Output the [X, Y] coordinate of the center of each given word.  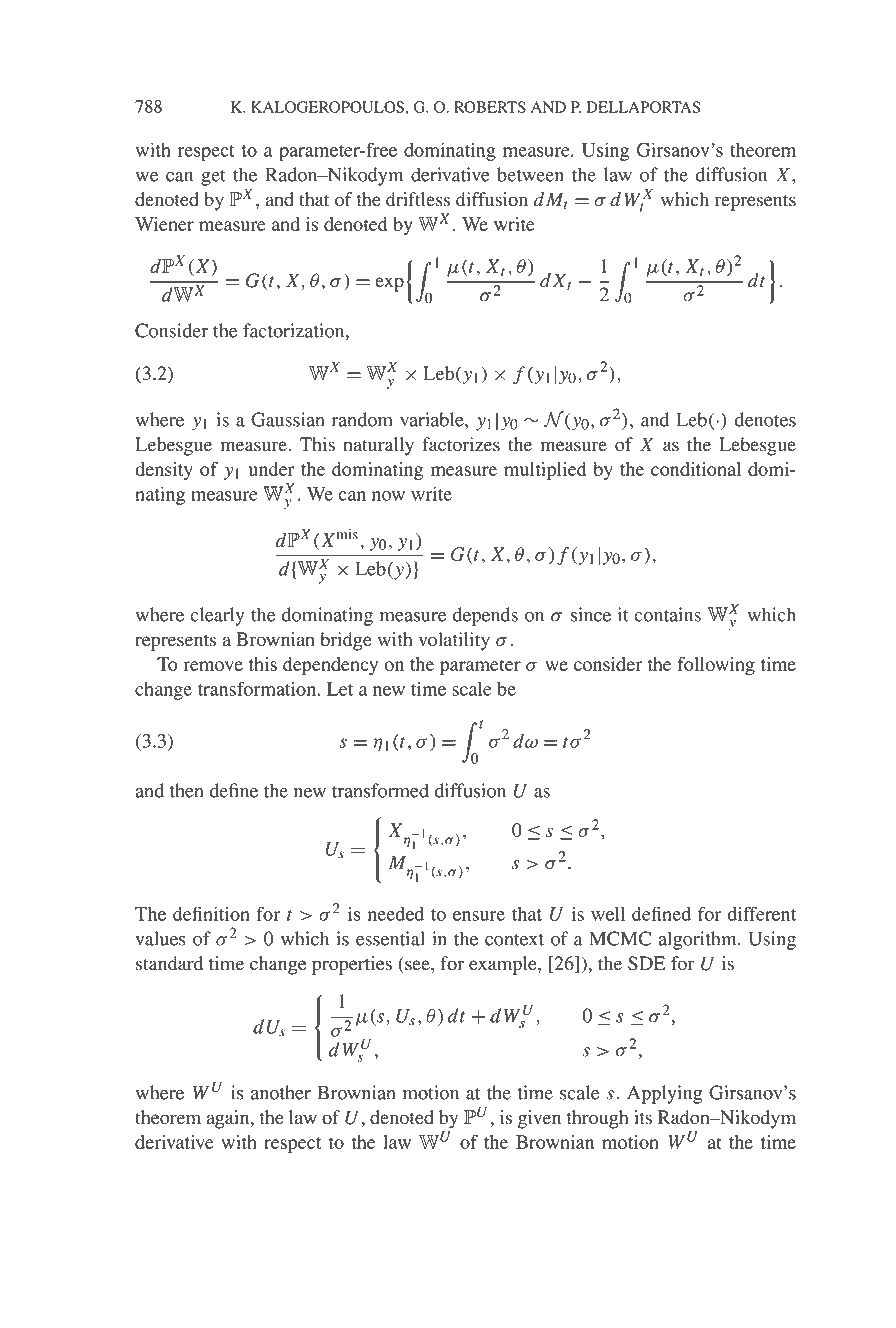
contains [667, 614]
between [530, 174]
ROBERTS [490, 107]
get [213, 178]
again [229, 1119]
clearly [217, 616]
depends [485, 616]
